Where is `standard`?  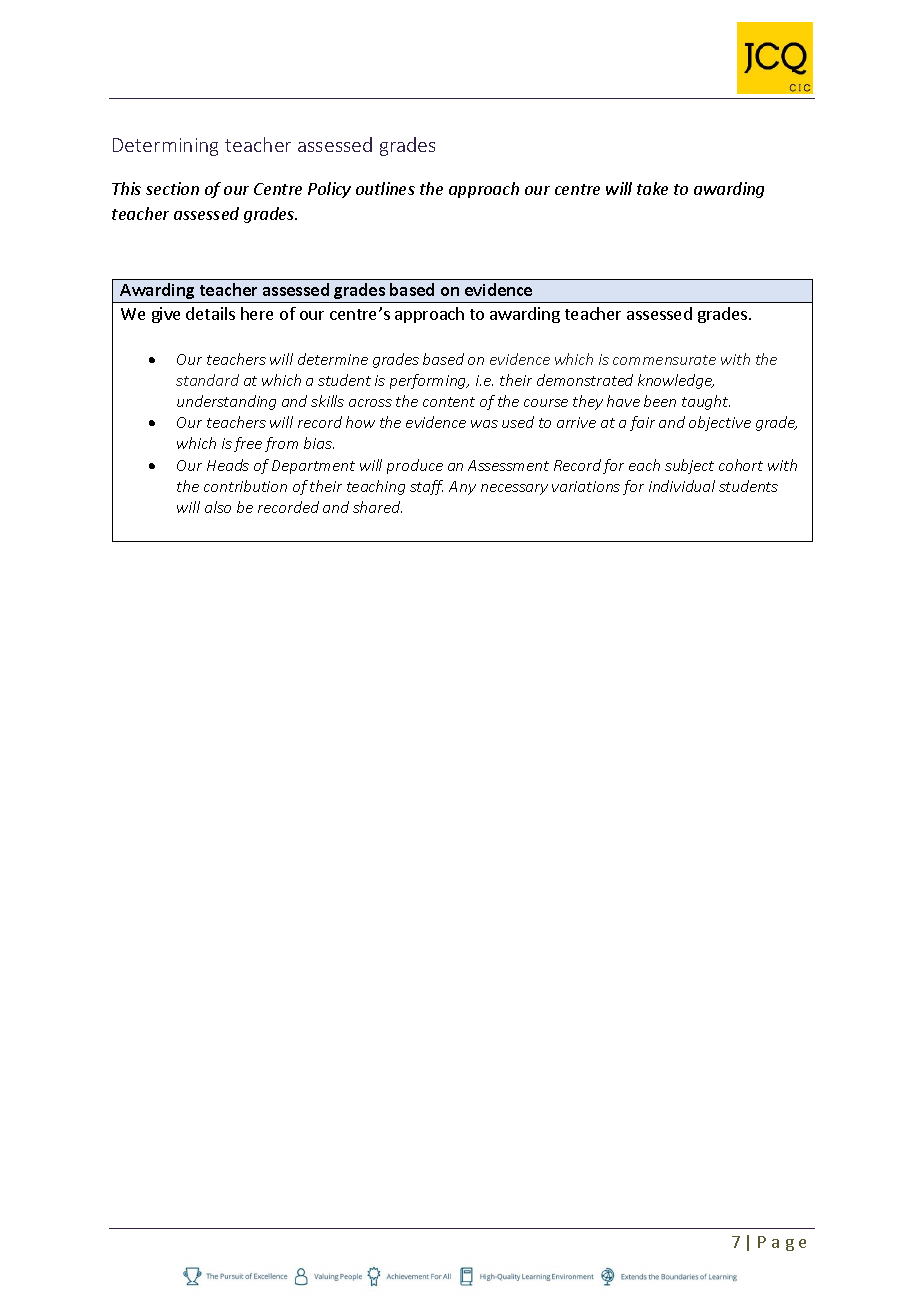
standard is located at coordinates (207, 380).
